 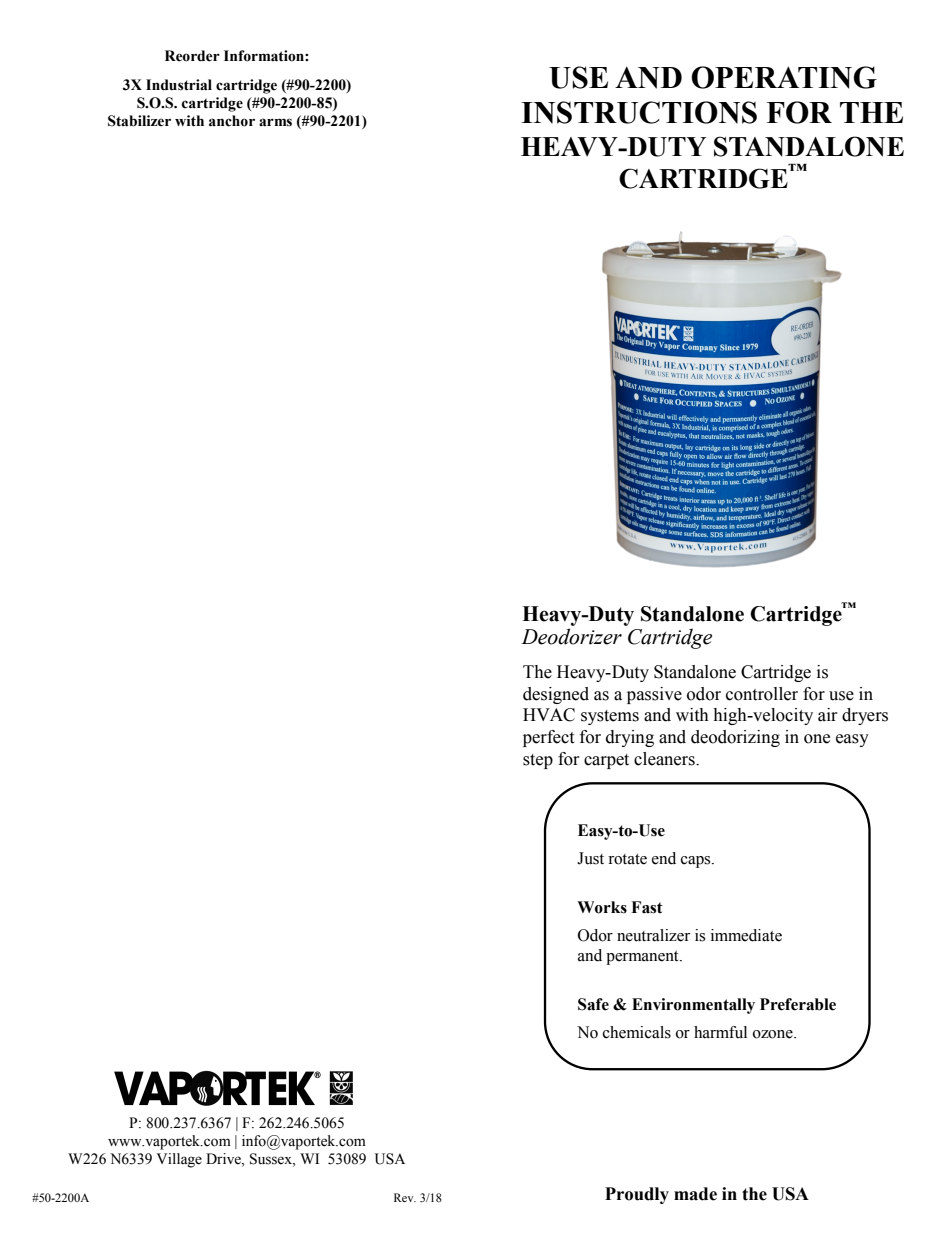 I want to click on OPERATING, so click(x=784, y=77).
